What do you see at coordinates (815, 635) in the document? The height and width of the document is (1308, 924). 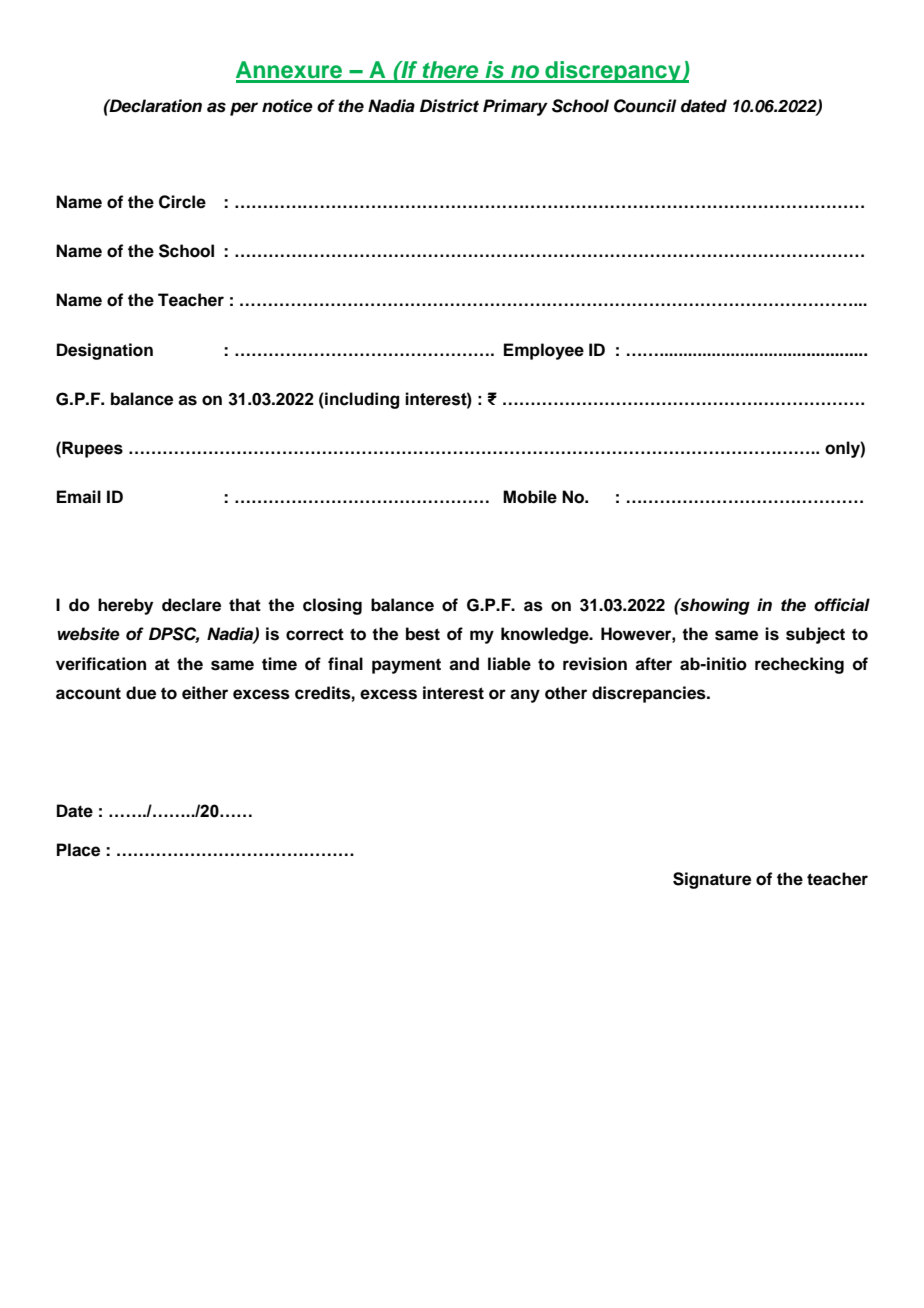 I see `subject` at bounding box center [815, 635].
